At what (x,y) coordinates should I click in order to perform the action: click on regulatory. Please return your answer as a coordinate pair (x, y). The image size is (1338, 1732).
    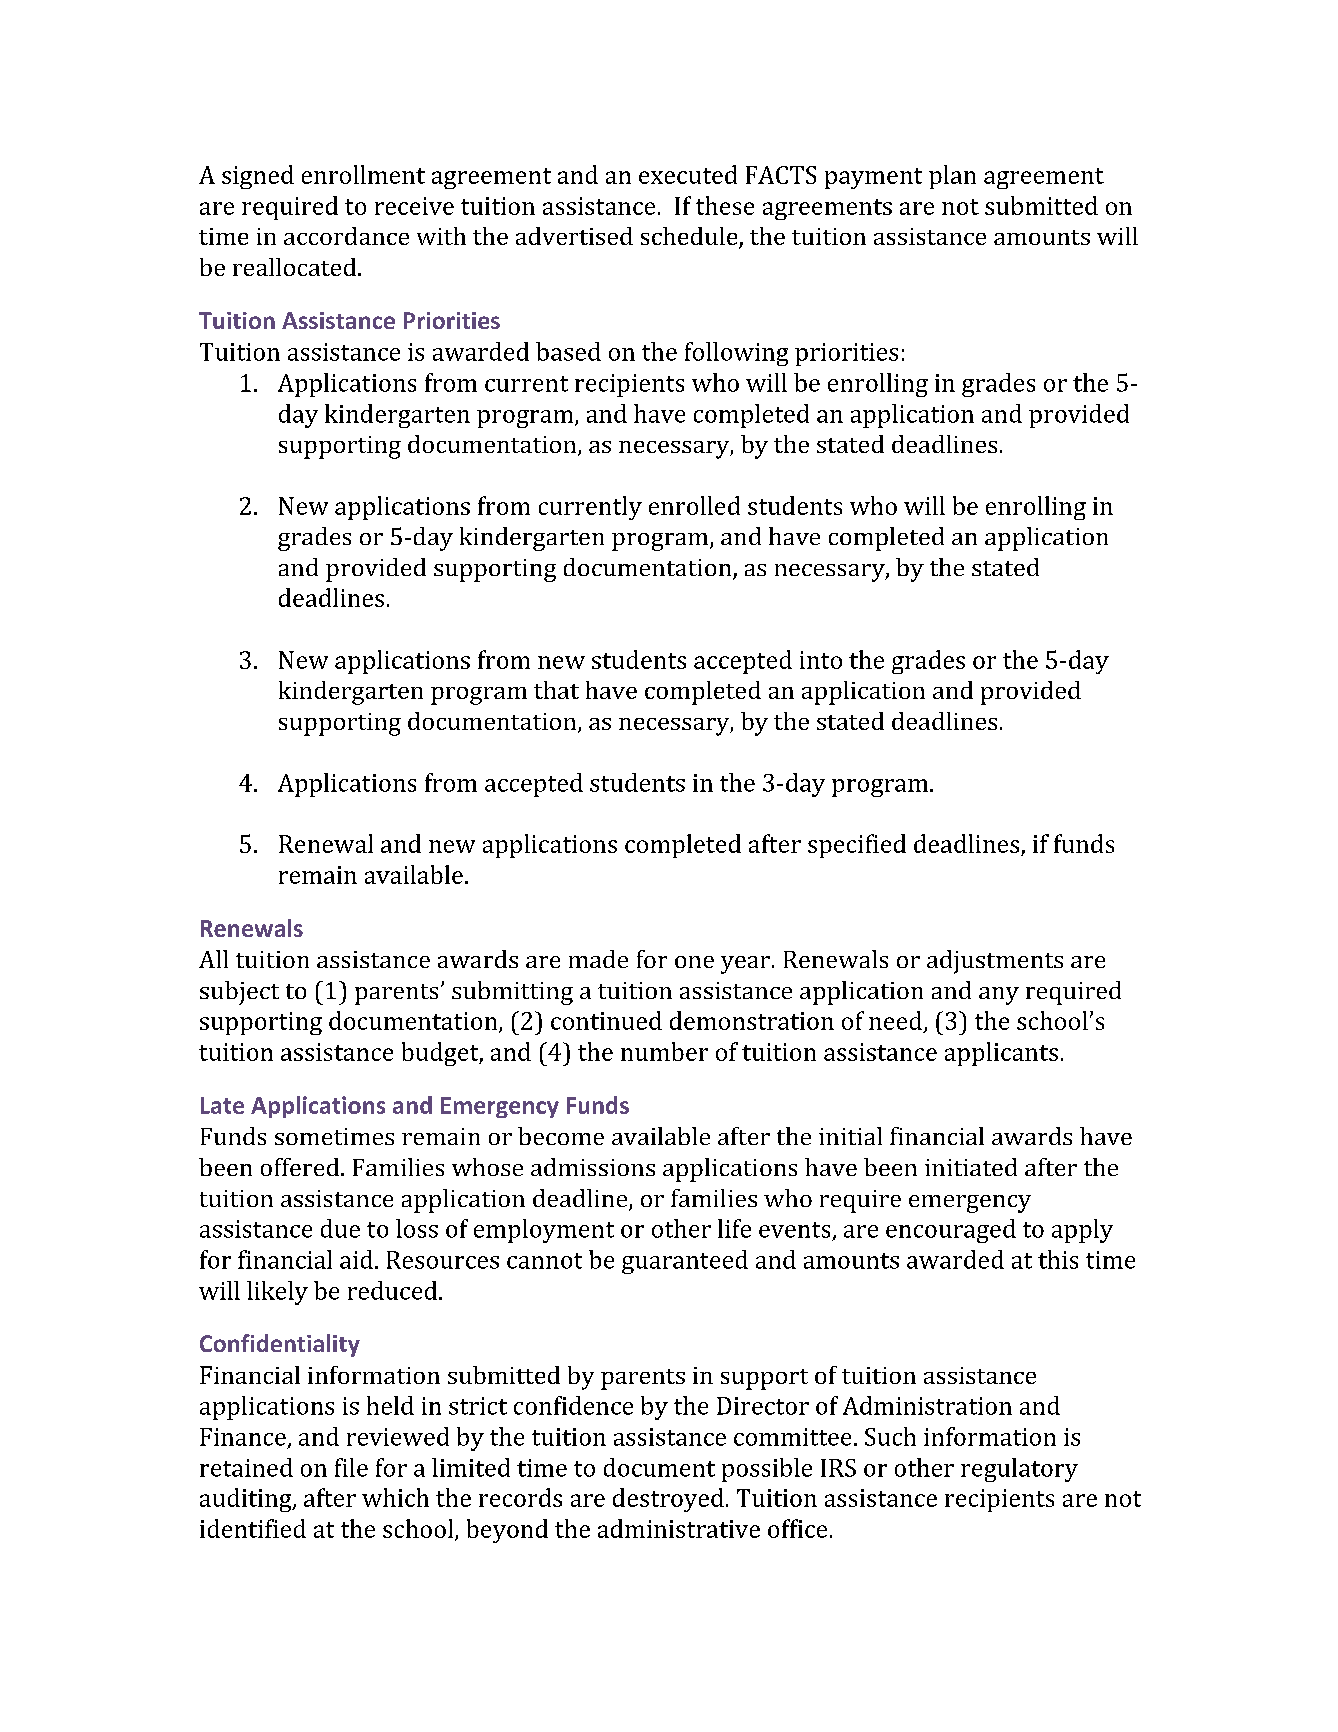
    Looking at the image, I should click on (1019, 1470).
